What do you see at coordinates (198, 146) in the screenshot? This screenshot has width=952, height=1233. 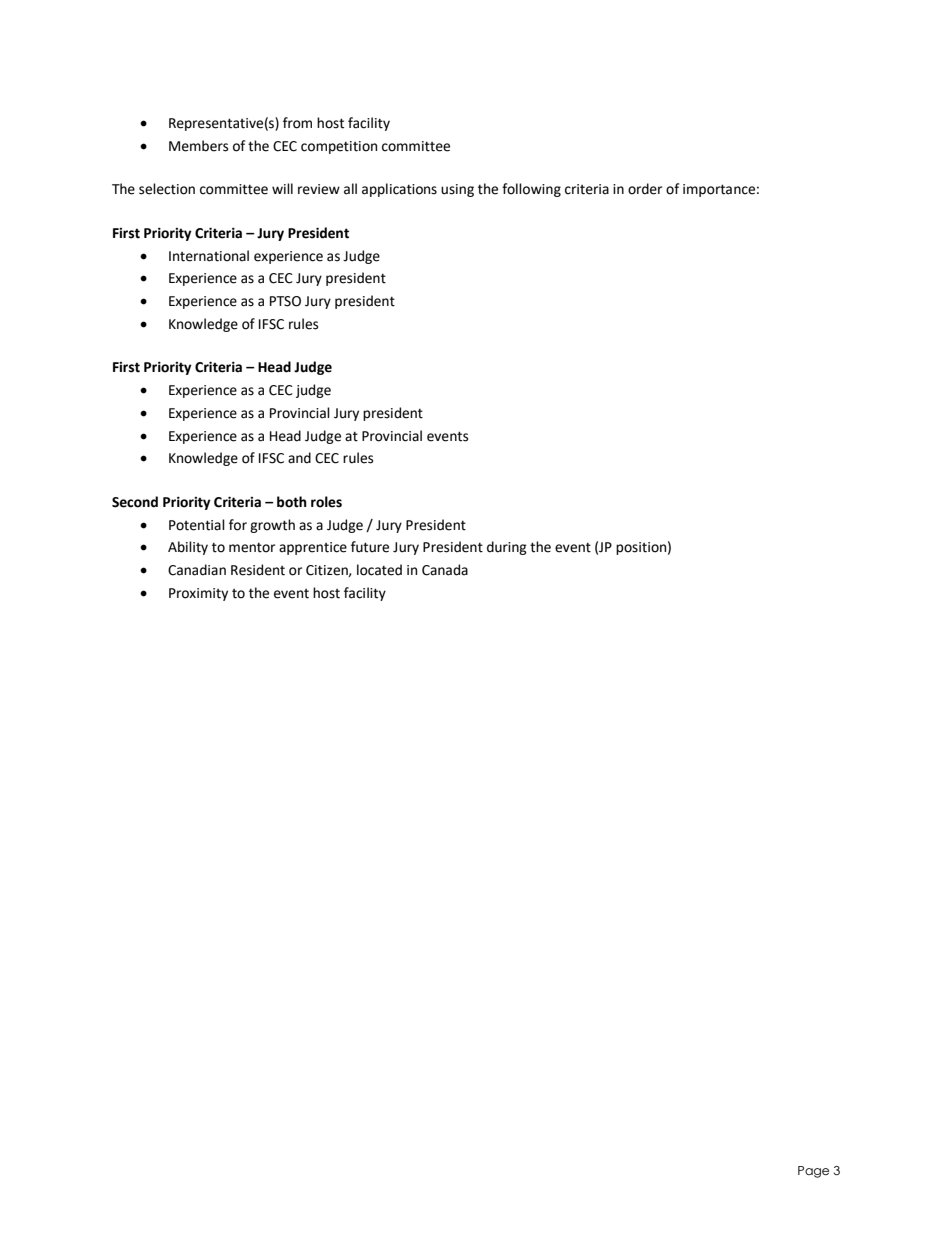 I see `Members` at bounding box center [198, 146].
